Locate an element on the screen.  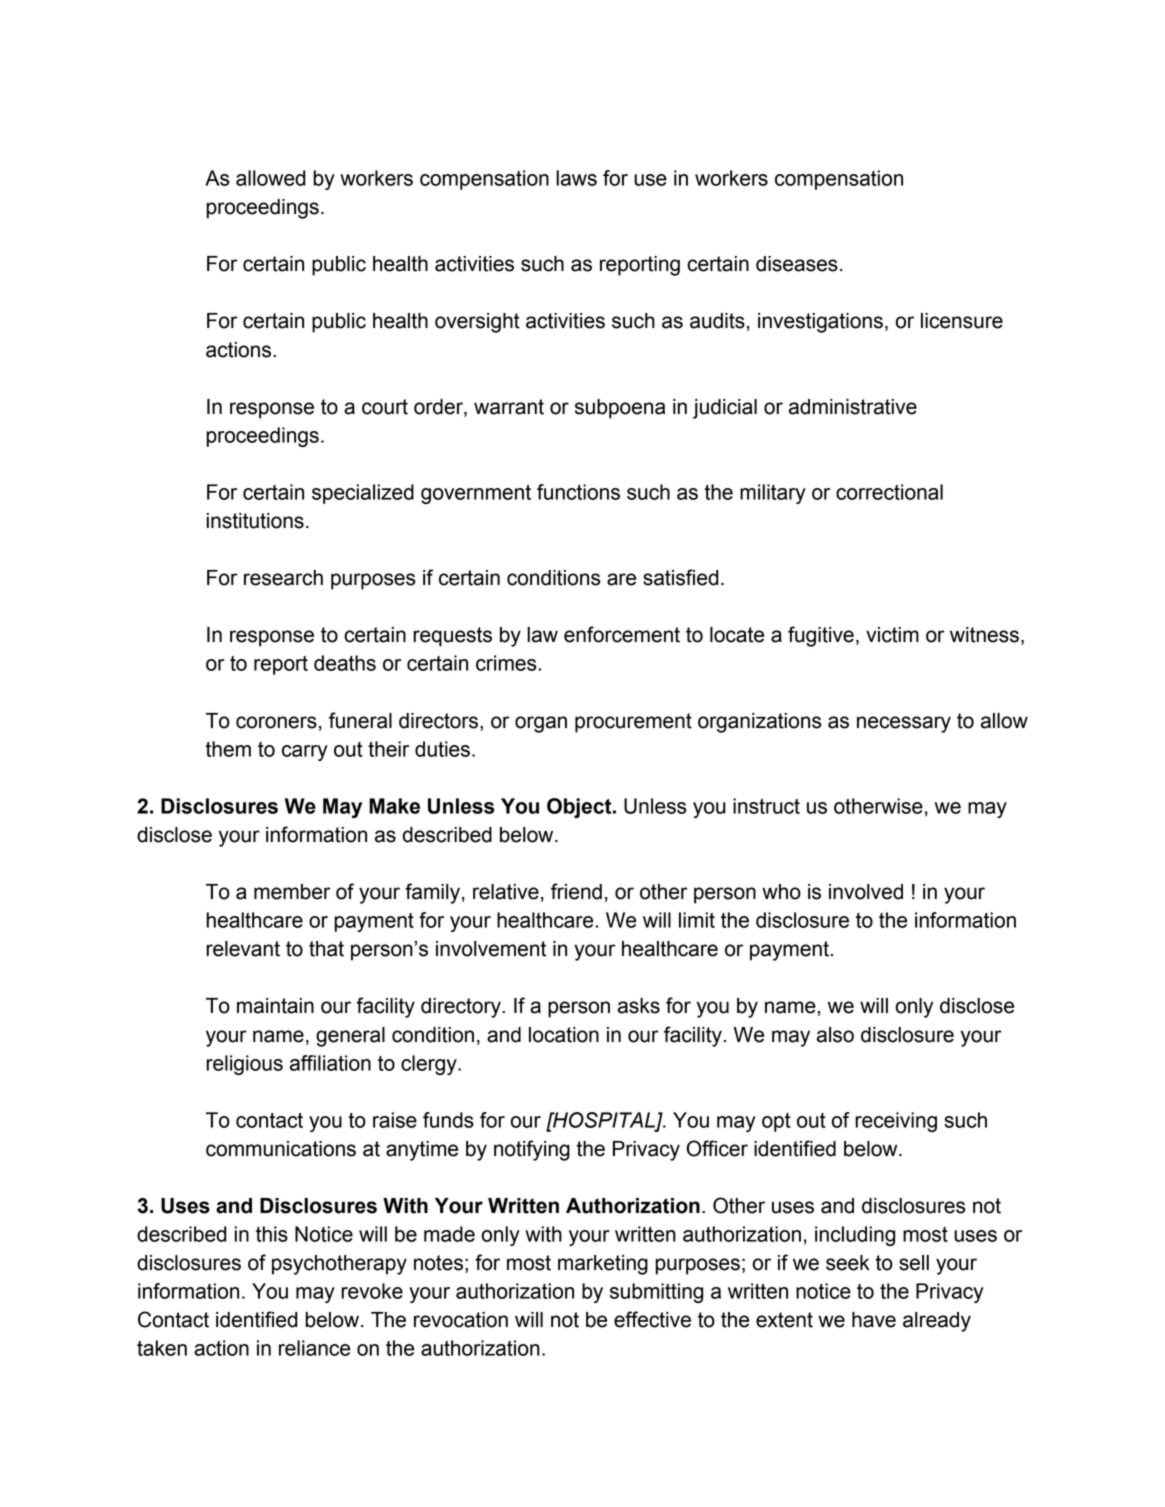
laws is located at coordinates (576, 178).
